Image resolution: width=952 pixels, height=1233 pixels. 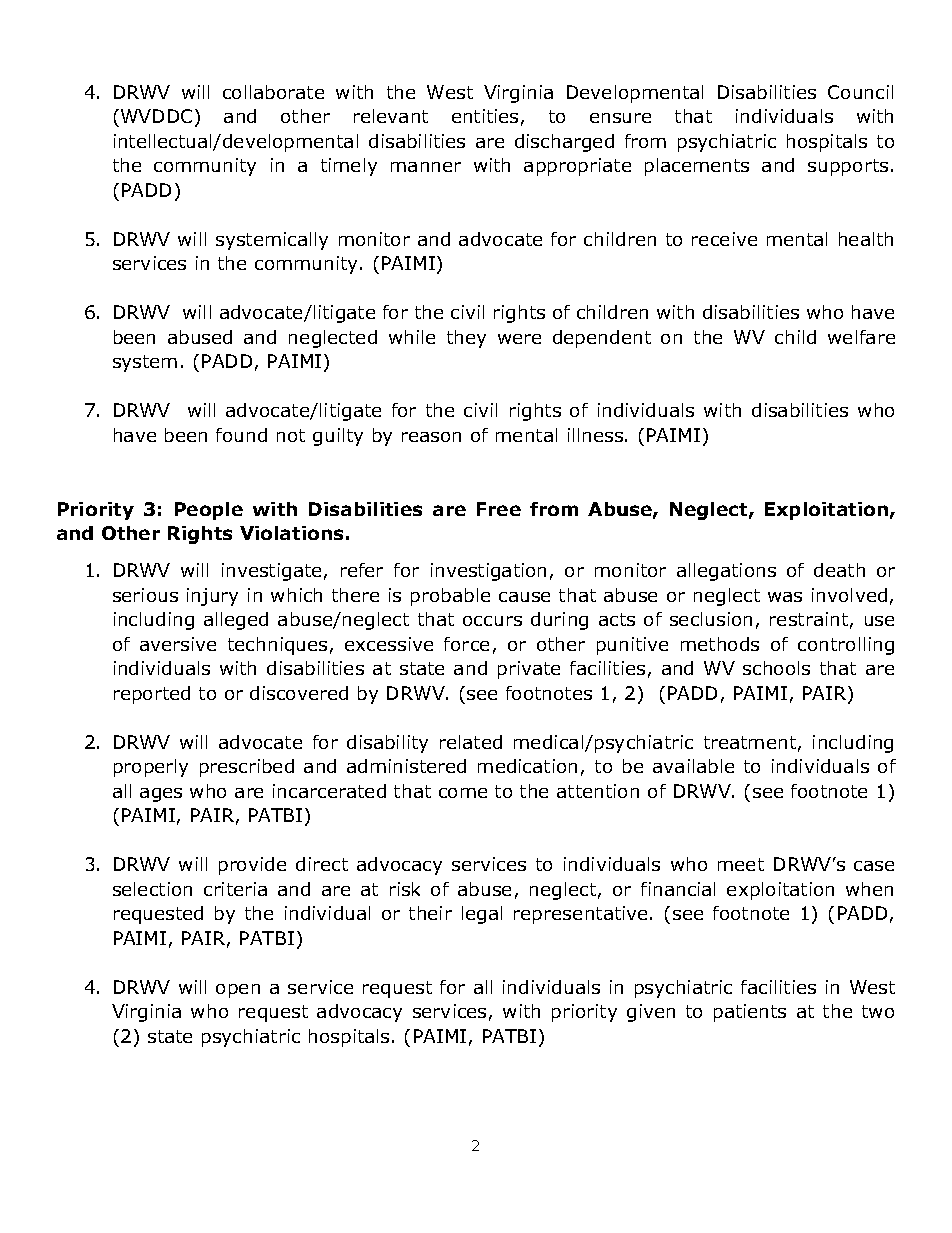 I want to click on found, so click(x=241, y=435).
